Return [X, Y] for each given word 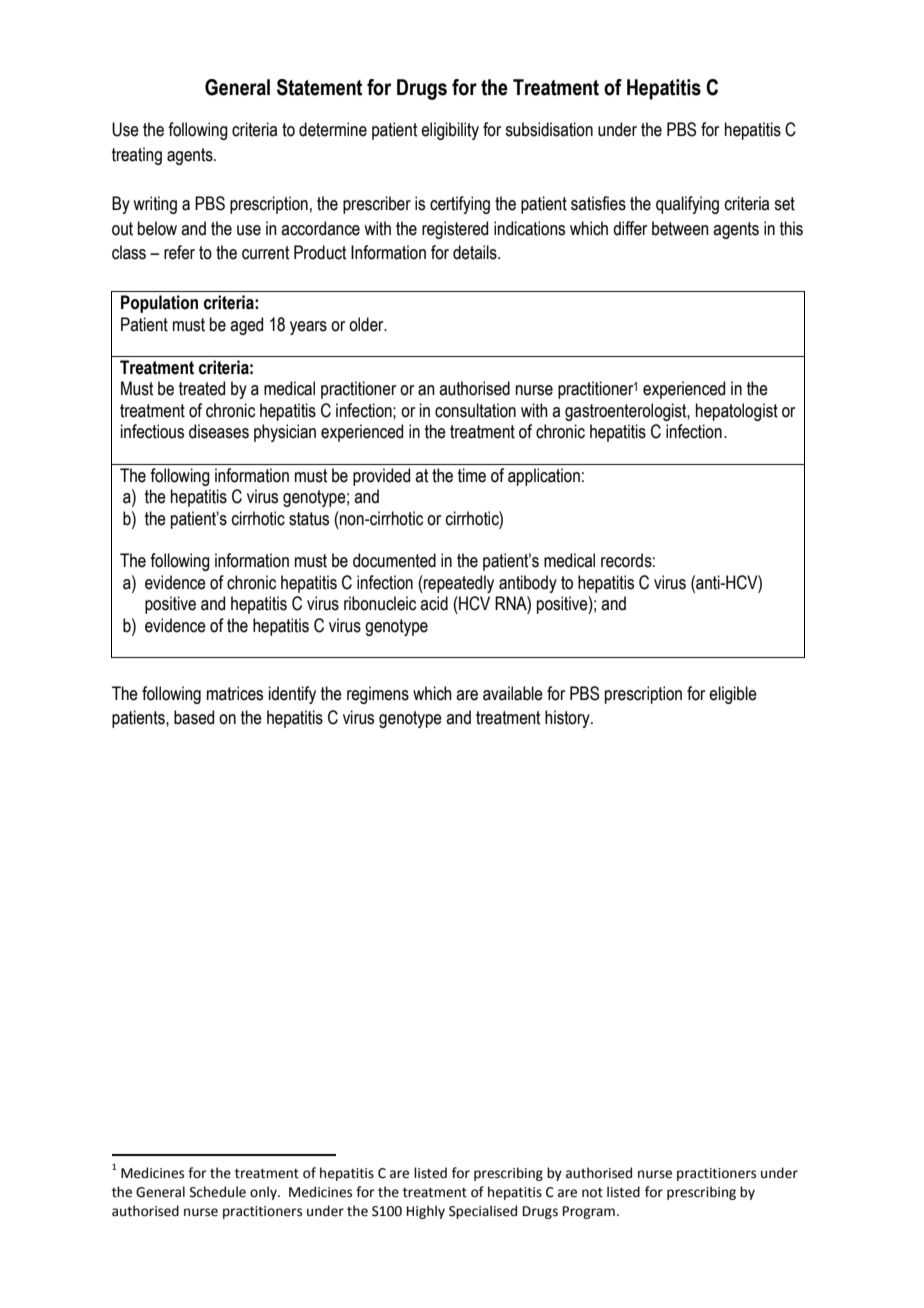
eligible [733, 695]
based [194, 717]
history [568, 719]
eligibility [450, 131]
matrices [235, 693]
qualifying [687, 205]
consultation [475, 410]
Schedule [218, 1192]
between [680, 228]
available [513, 693]
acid [434, 603]
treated [202, 388]
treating [137, 156]
